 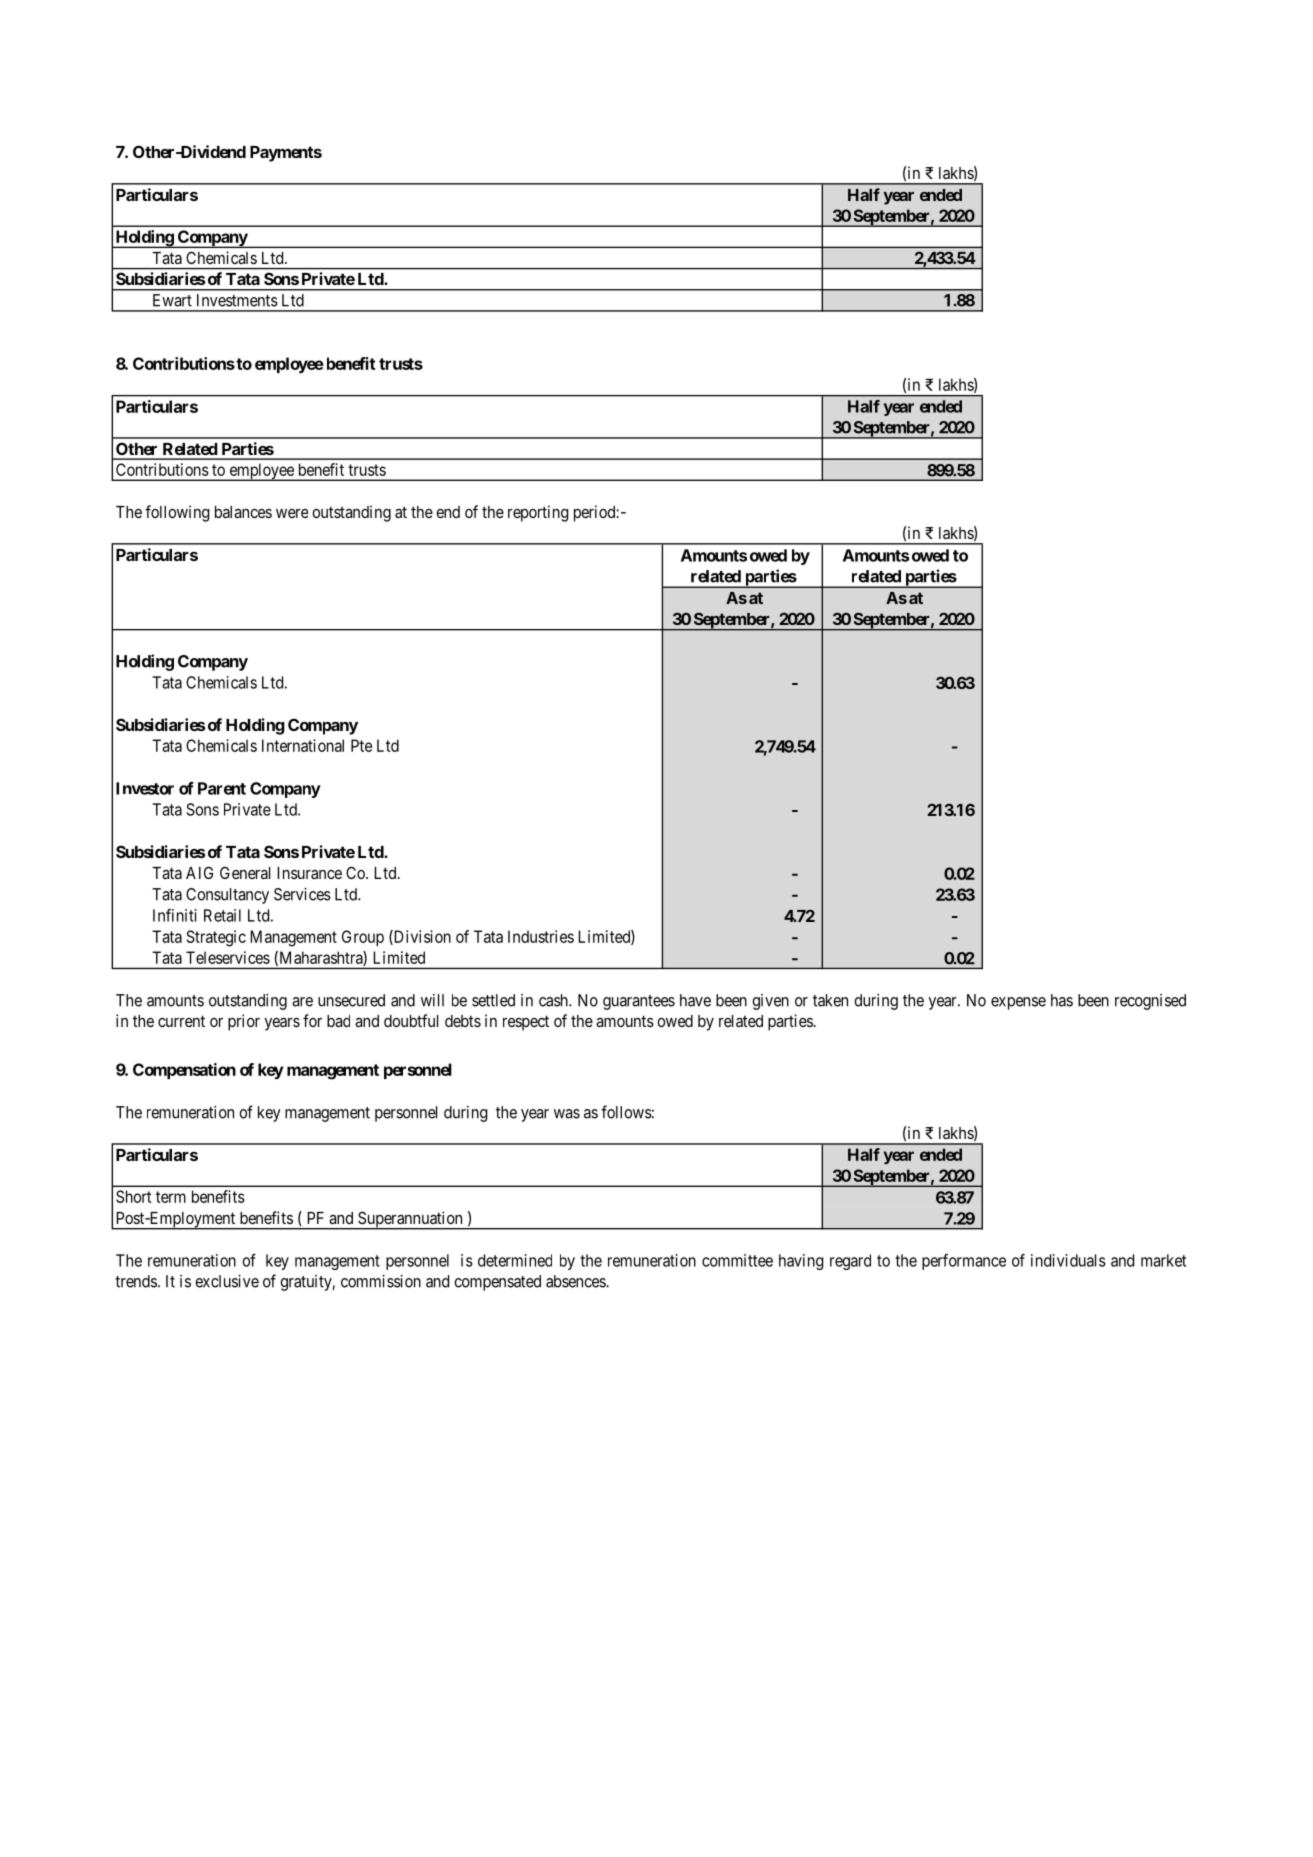 What do you see at coordinates (639, 1002) in the document?
I see `guarantees` at bounding box center [639, 1002].
